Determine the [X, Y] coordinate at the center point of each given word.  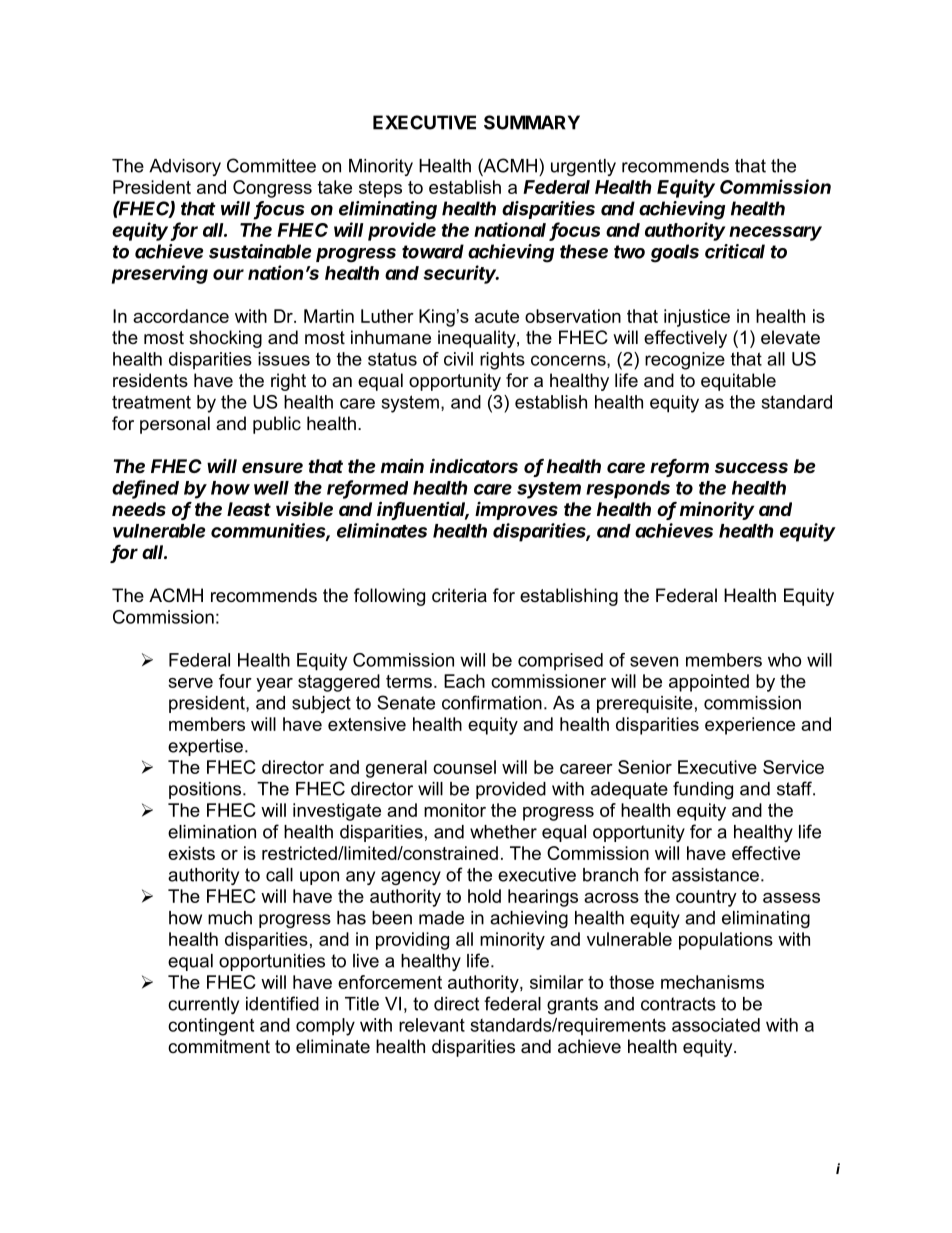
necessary [775, 233]
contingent [211, 1027]
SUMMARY [532, 122]
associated [716, 1025]
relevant [432, 1025]
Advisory [185, 167]
